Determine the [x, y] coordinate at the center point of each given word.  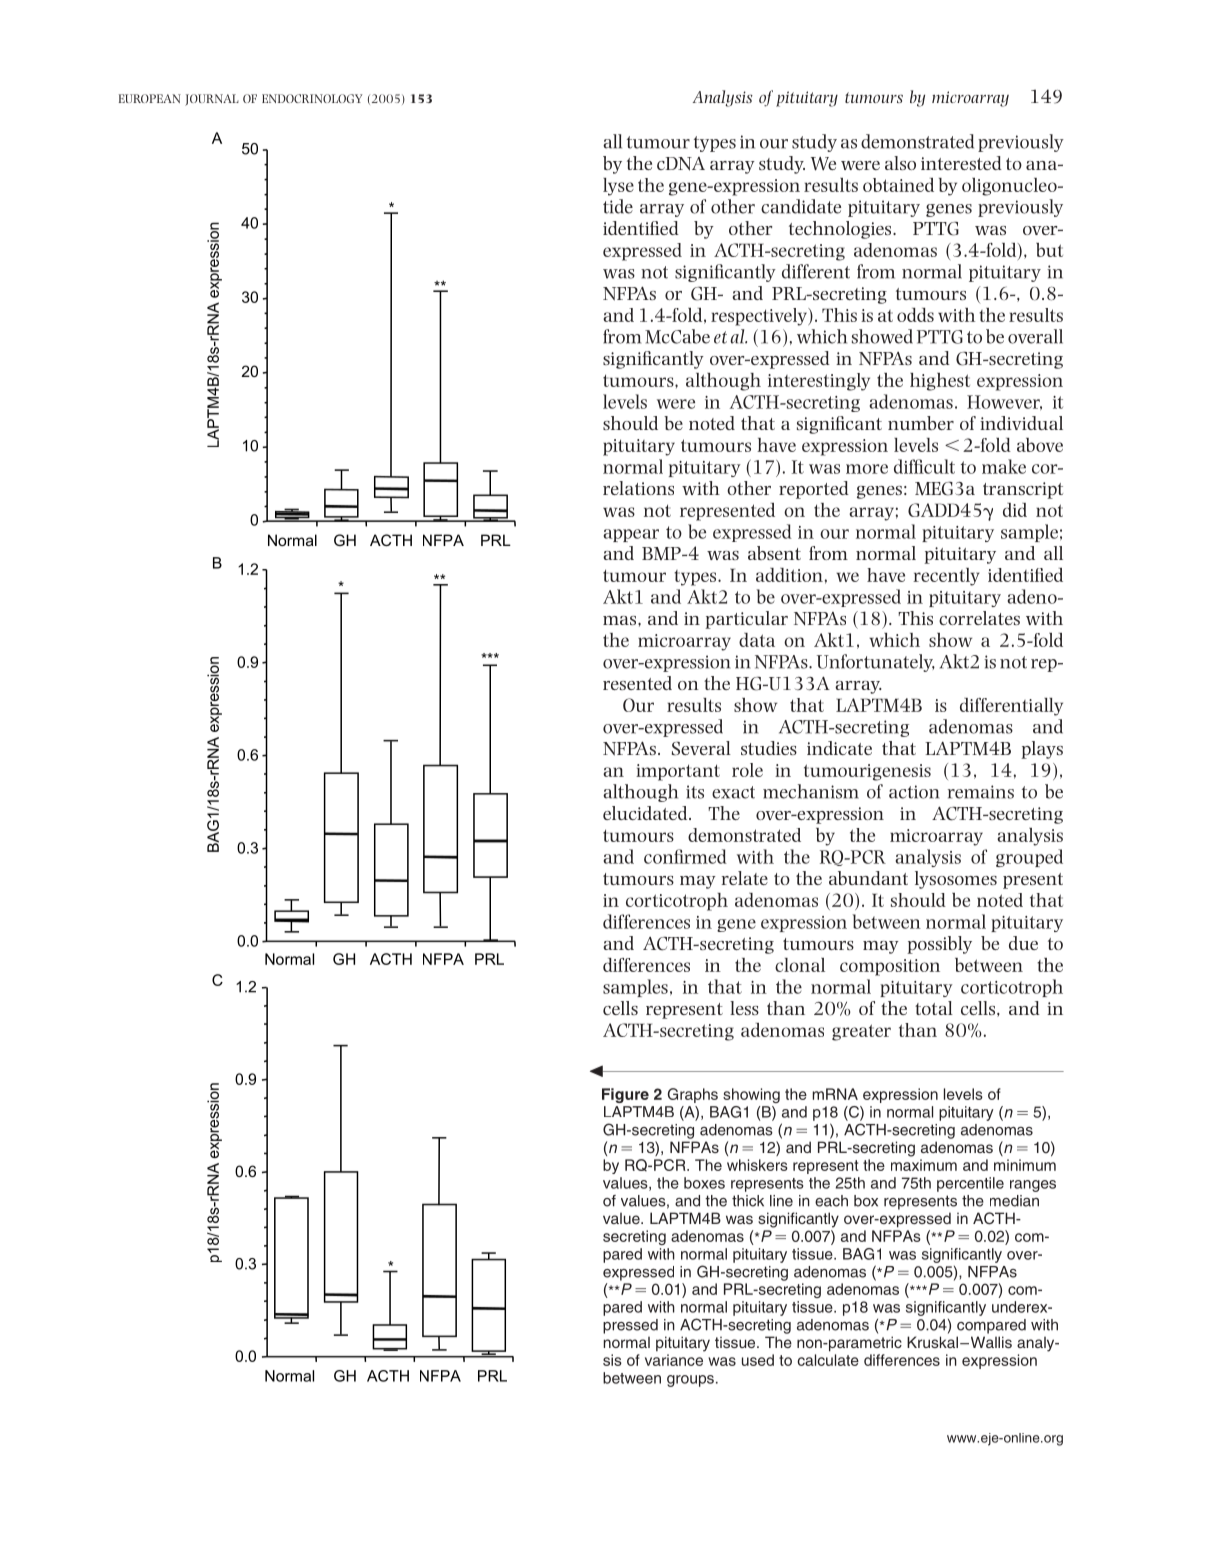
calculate [828, 1360]
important [678, 772]
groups [690, 1381]
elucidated [646, 813]
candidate [801, 206]
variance [674, 1360]
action [914, 792]
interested [961, 163]
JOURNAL [212, 100]
